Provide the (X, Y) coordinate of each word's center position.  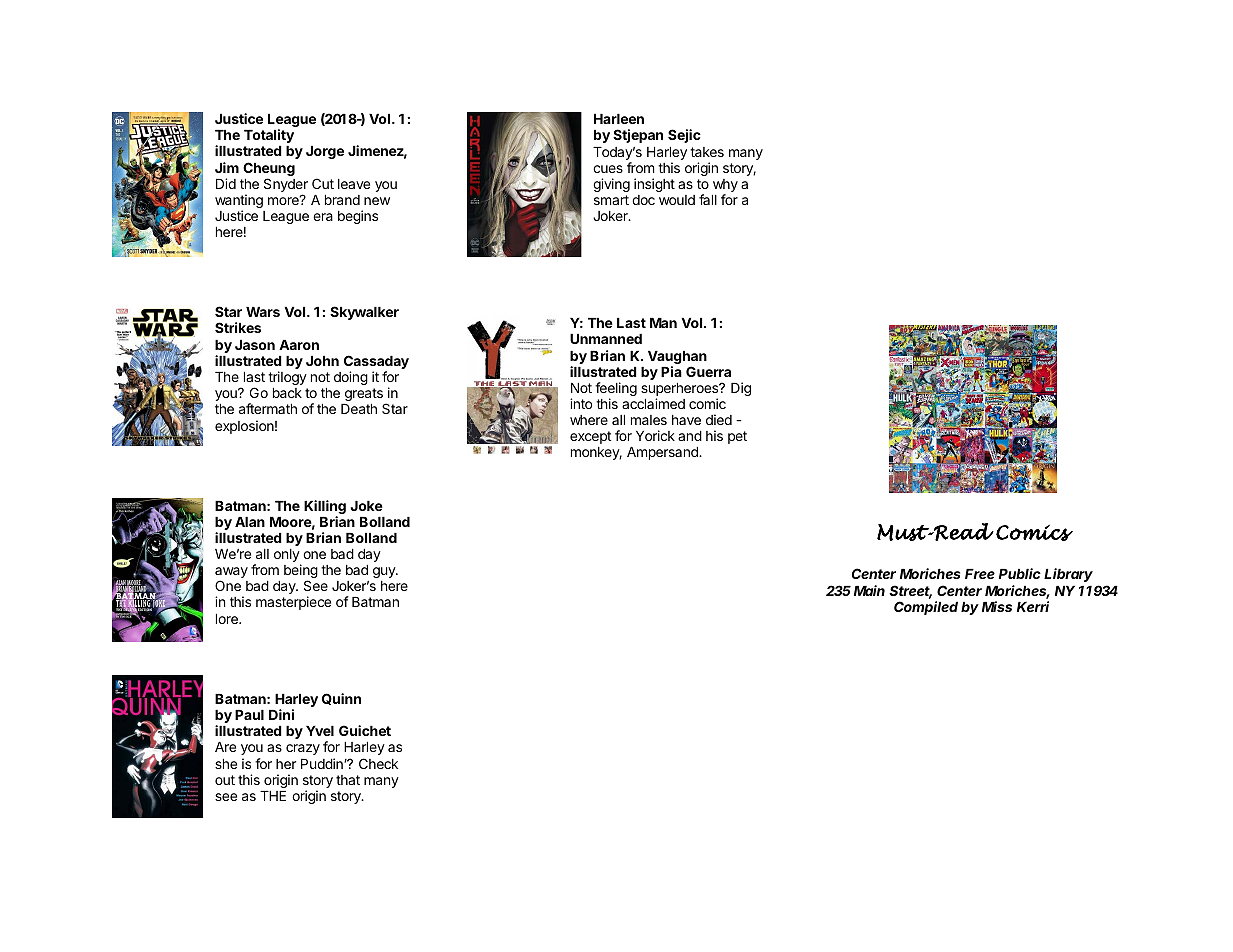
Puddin (323, 763)
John (322, 361)
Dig (741, 389)
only (287, 557)
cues (608, 169)
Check (378, 763)
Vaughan (677, 359)
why (725, 187)
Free (980, 574)
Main (869, 590)
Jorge (325, 152)
